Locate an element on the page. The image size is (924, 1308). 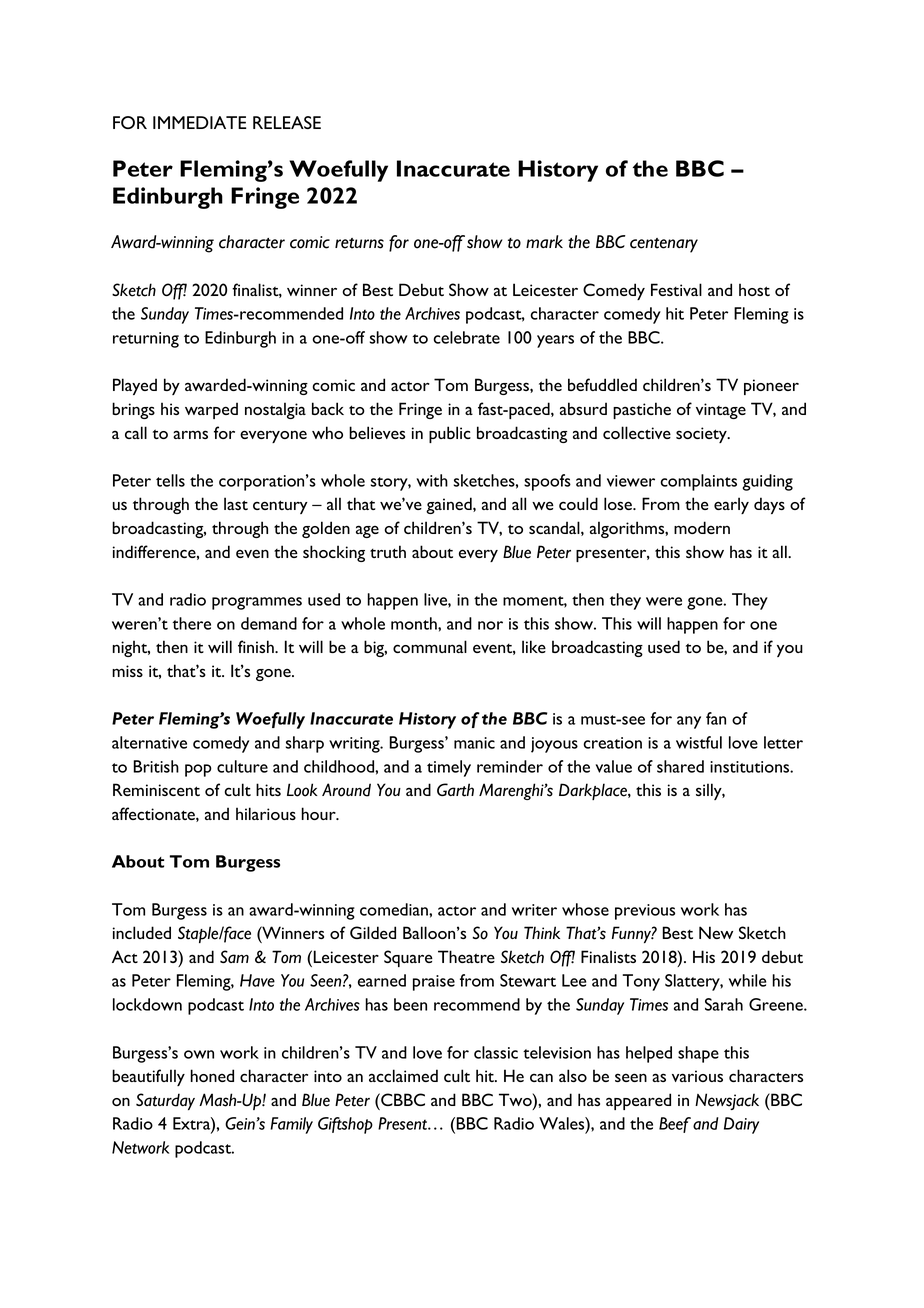
mark is located at coordinates (544, 241).
